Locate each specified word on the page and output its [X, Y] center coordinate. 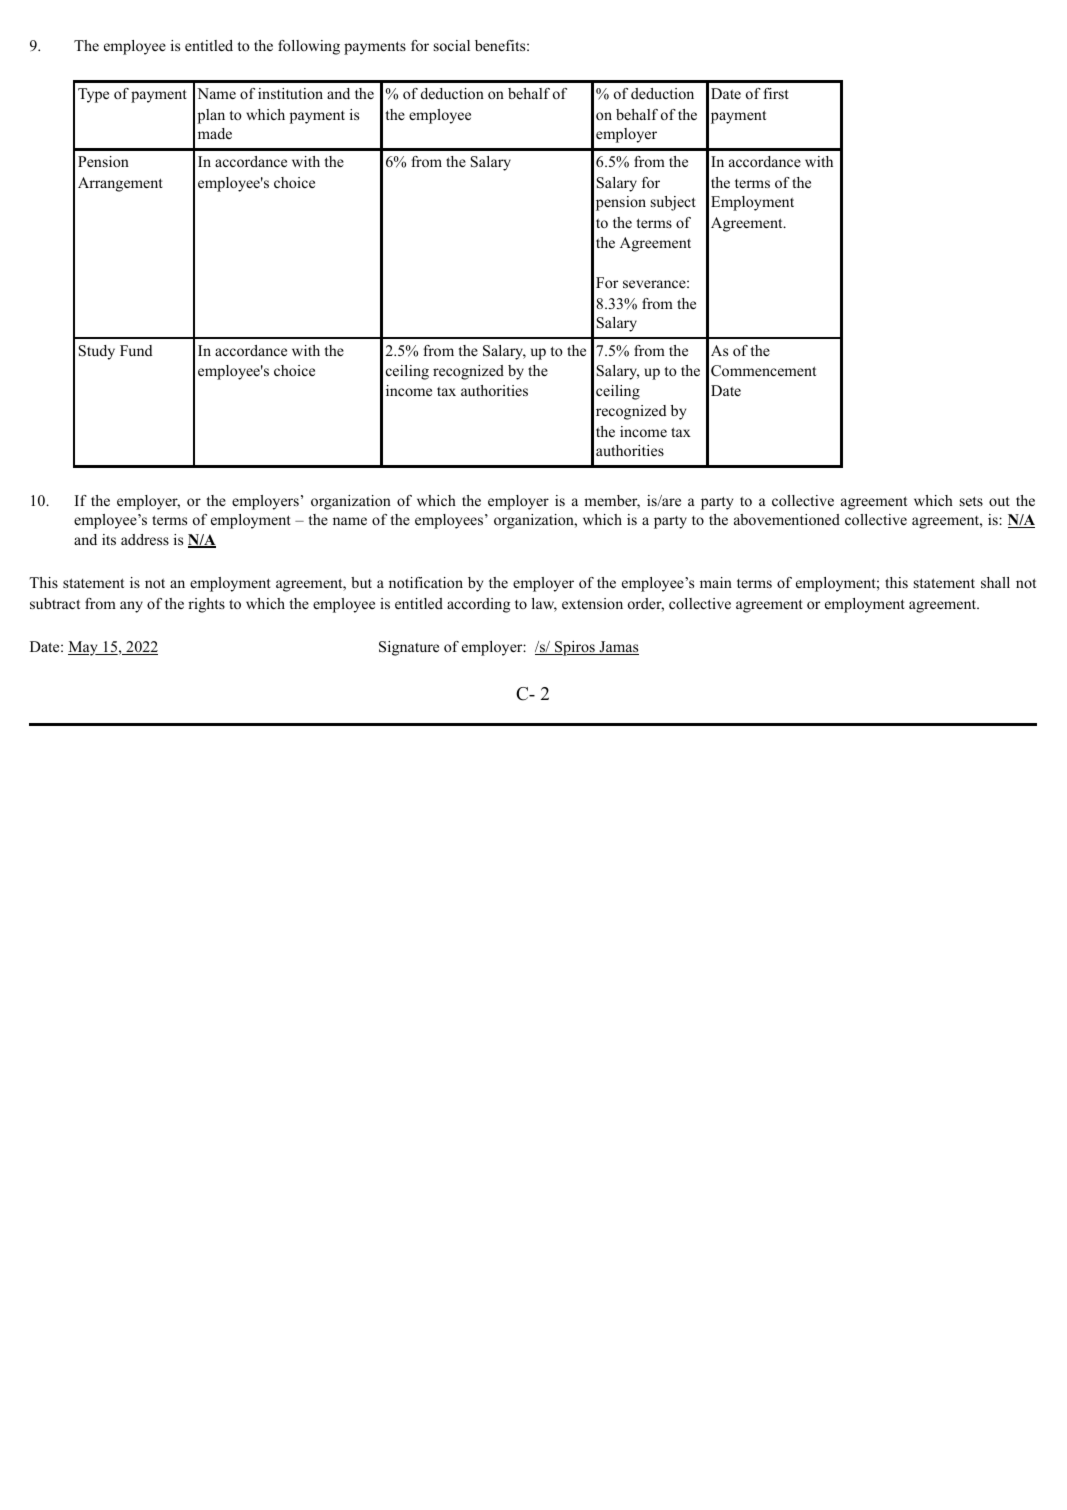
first [776, 93]
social [452, 45]
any [131, 607]
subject [673, 203]
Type [93, 95]
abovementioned [787, 519]
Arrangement [120, 184]
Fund [136, 350]
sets [971, 501]
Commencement [763, 371]
